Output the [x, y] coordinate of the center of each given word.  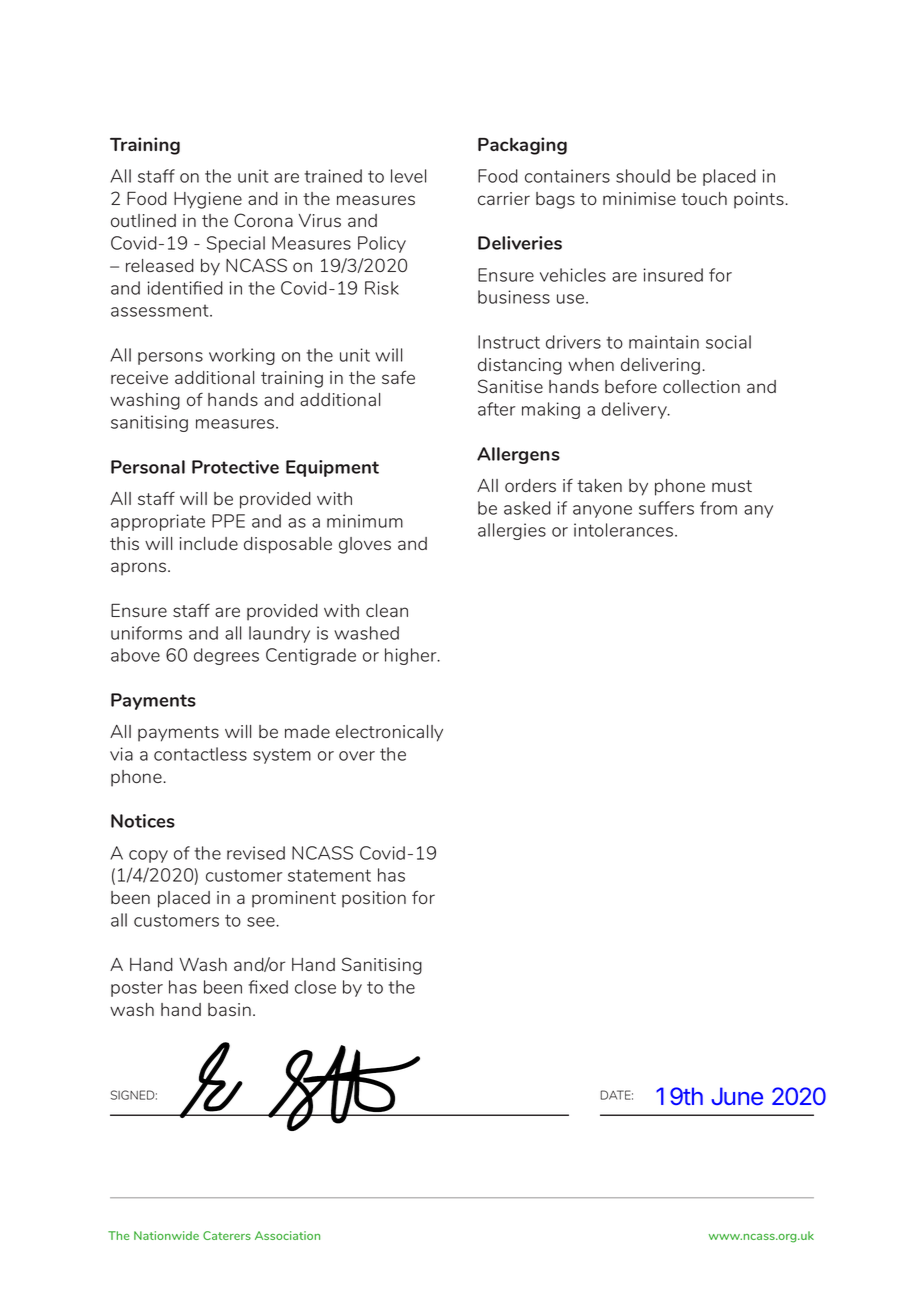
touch [704, 198]
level [408, 176]
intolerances [625, 530]
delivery [635, 410]
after [496, 409]
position [374, 899]
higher [412, 656]
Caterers [227, 1235]
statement [329, 875]
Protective [235, 467]
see [262, 922]
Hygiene [208, 200]
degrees [226, 656]
